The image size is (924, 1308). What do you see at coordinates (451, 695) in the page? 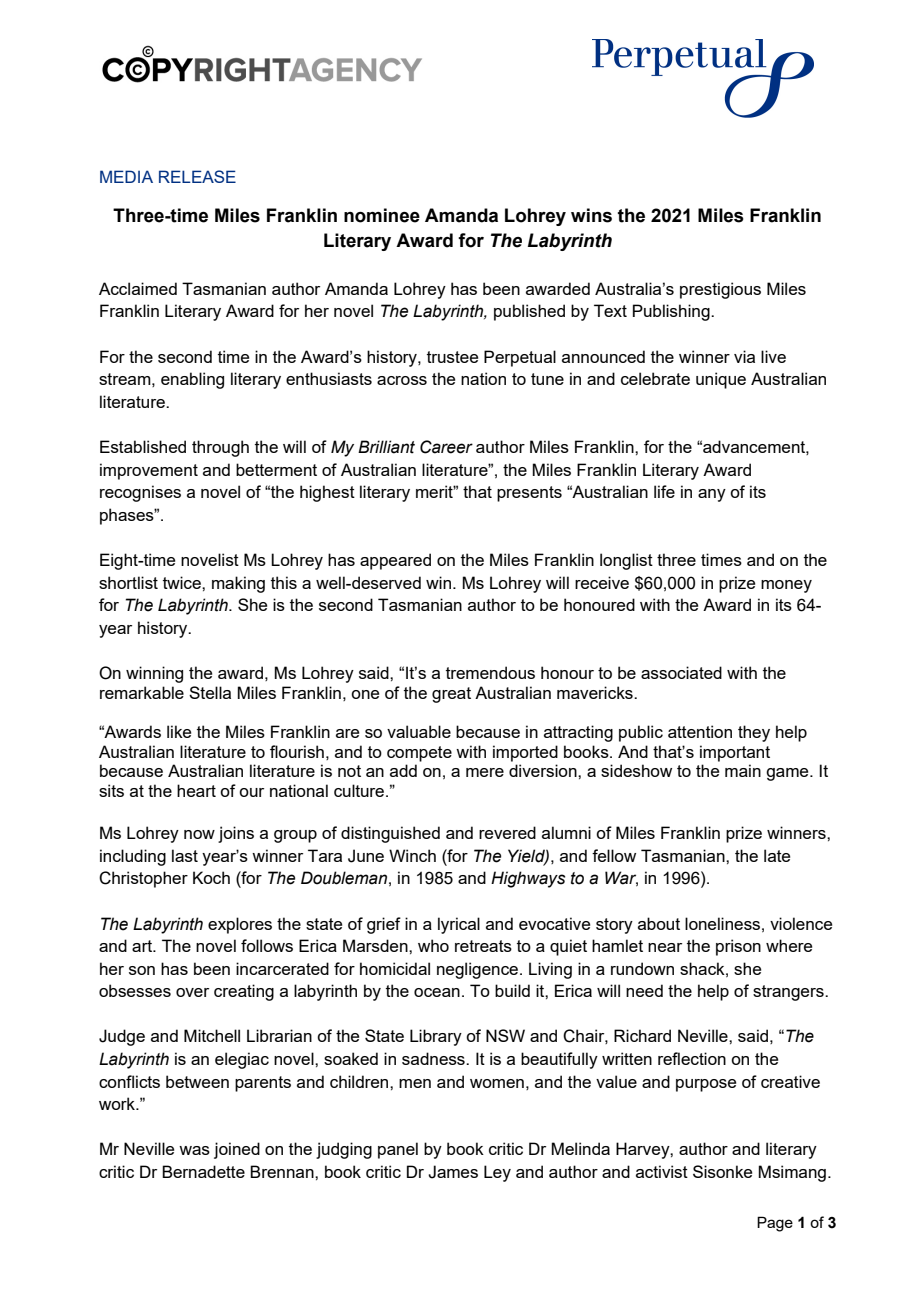
I see `great` at bounding box center [451, 695].
